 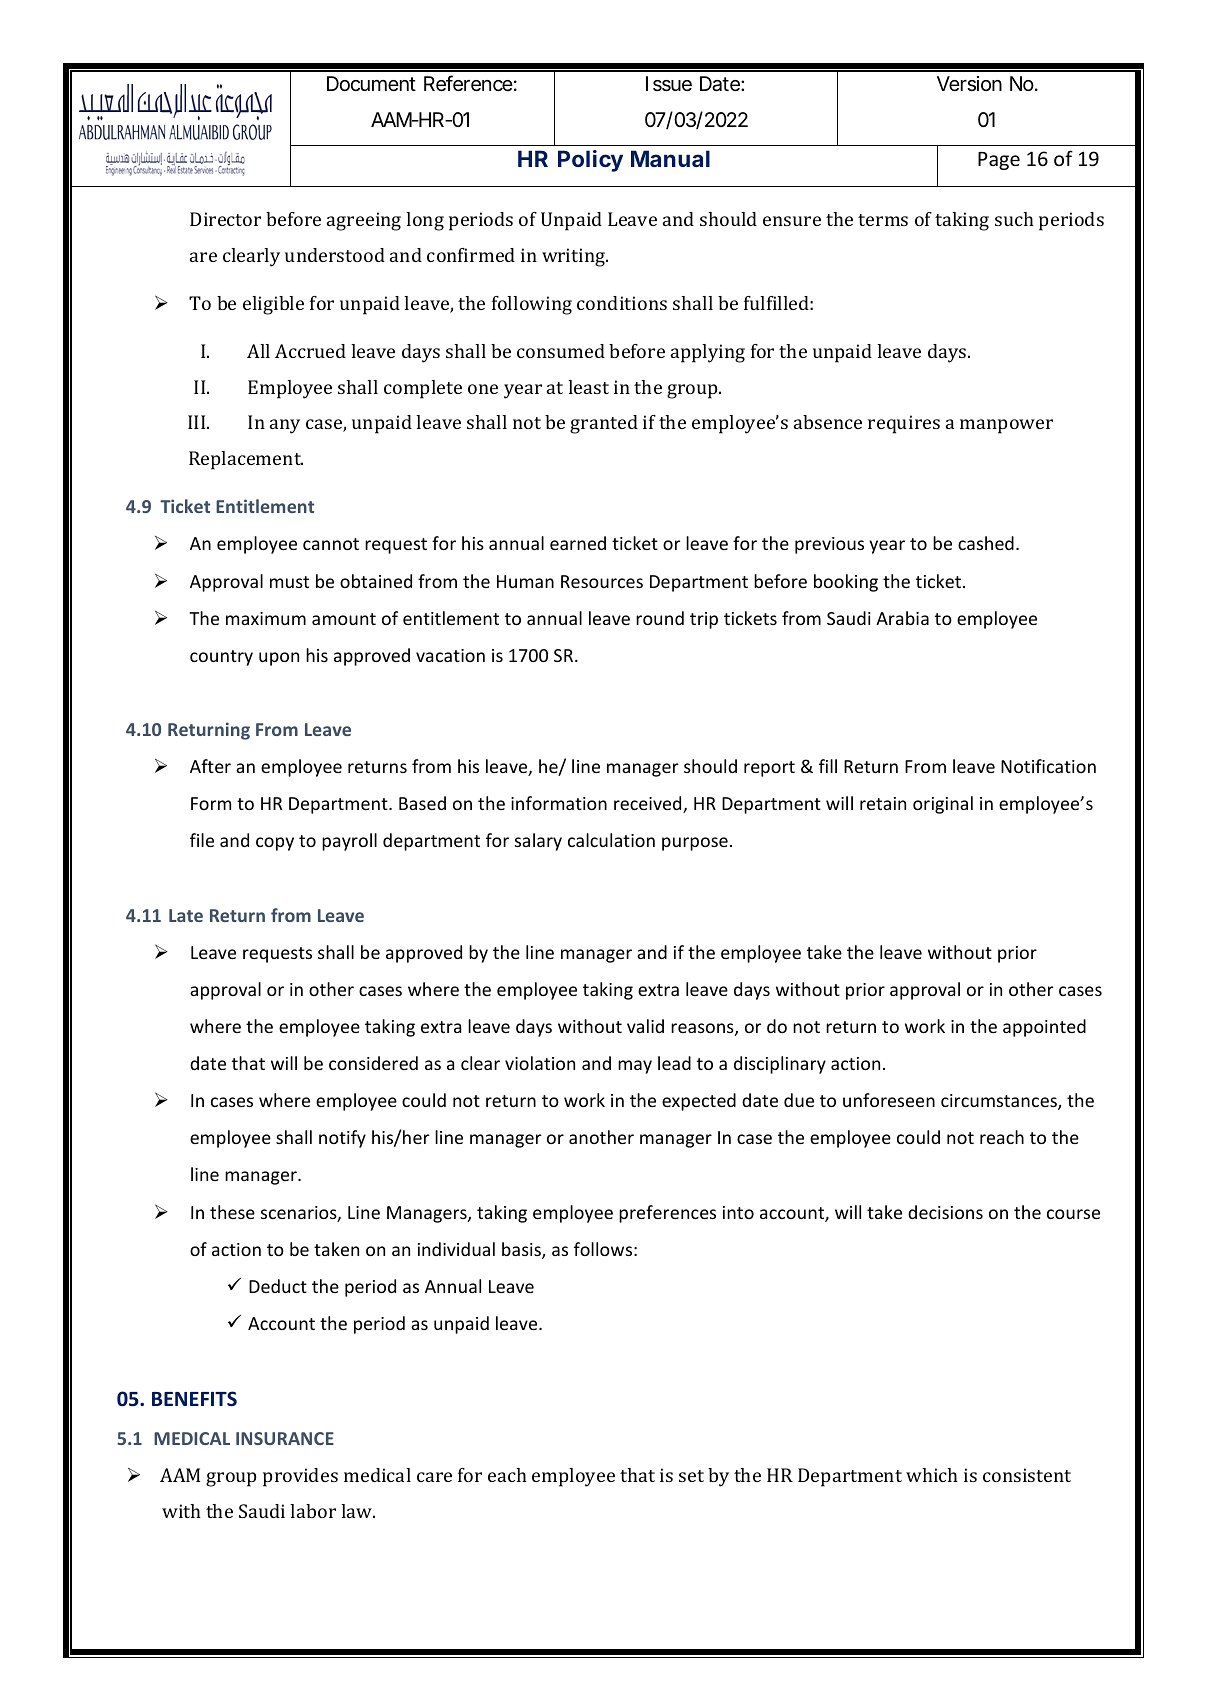 What do you see at coordinates (969, 84) in the document?
I see `Version` at bounding box center [969, 84].
